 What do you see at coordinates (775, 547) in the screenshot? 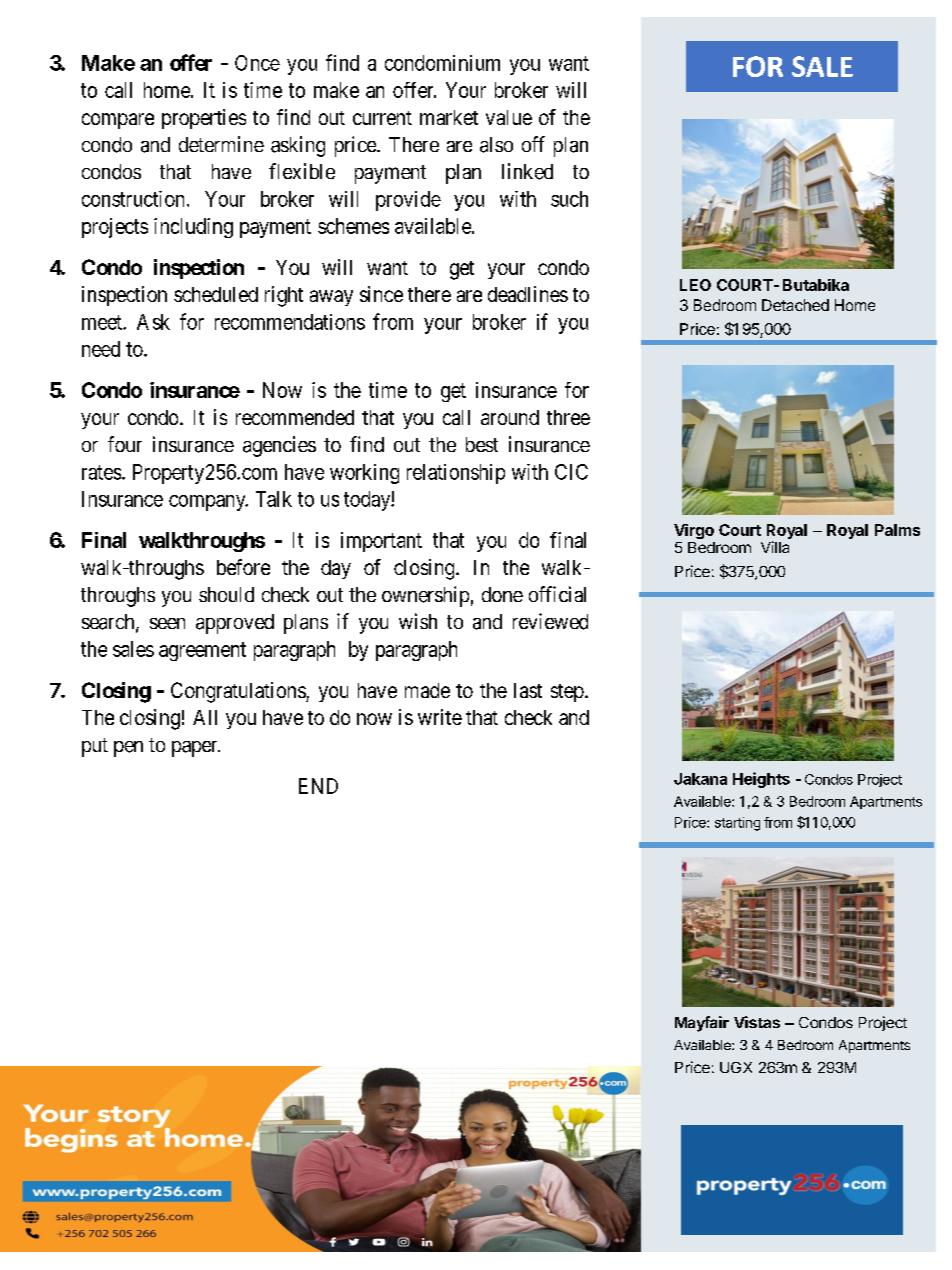
I see `Villa` at bounding box center [775, 547].
